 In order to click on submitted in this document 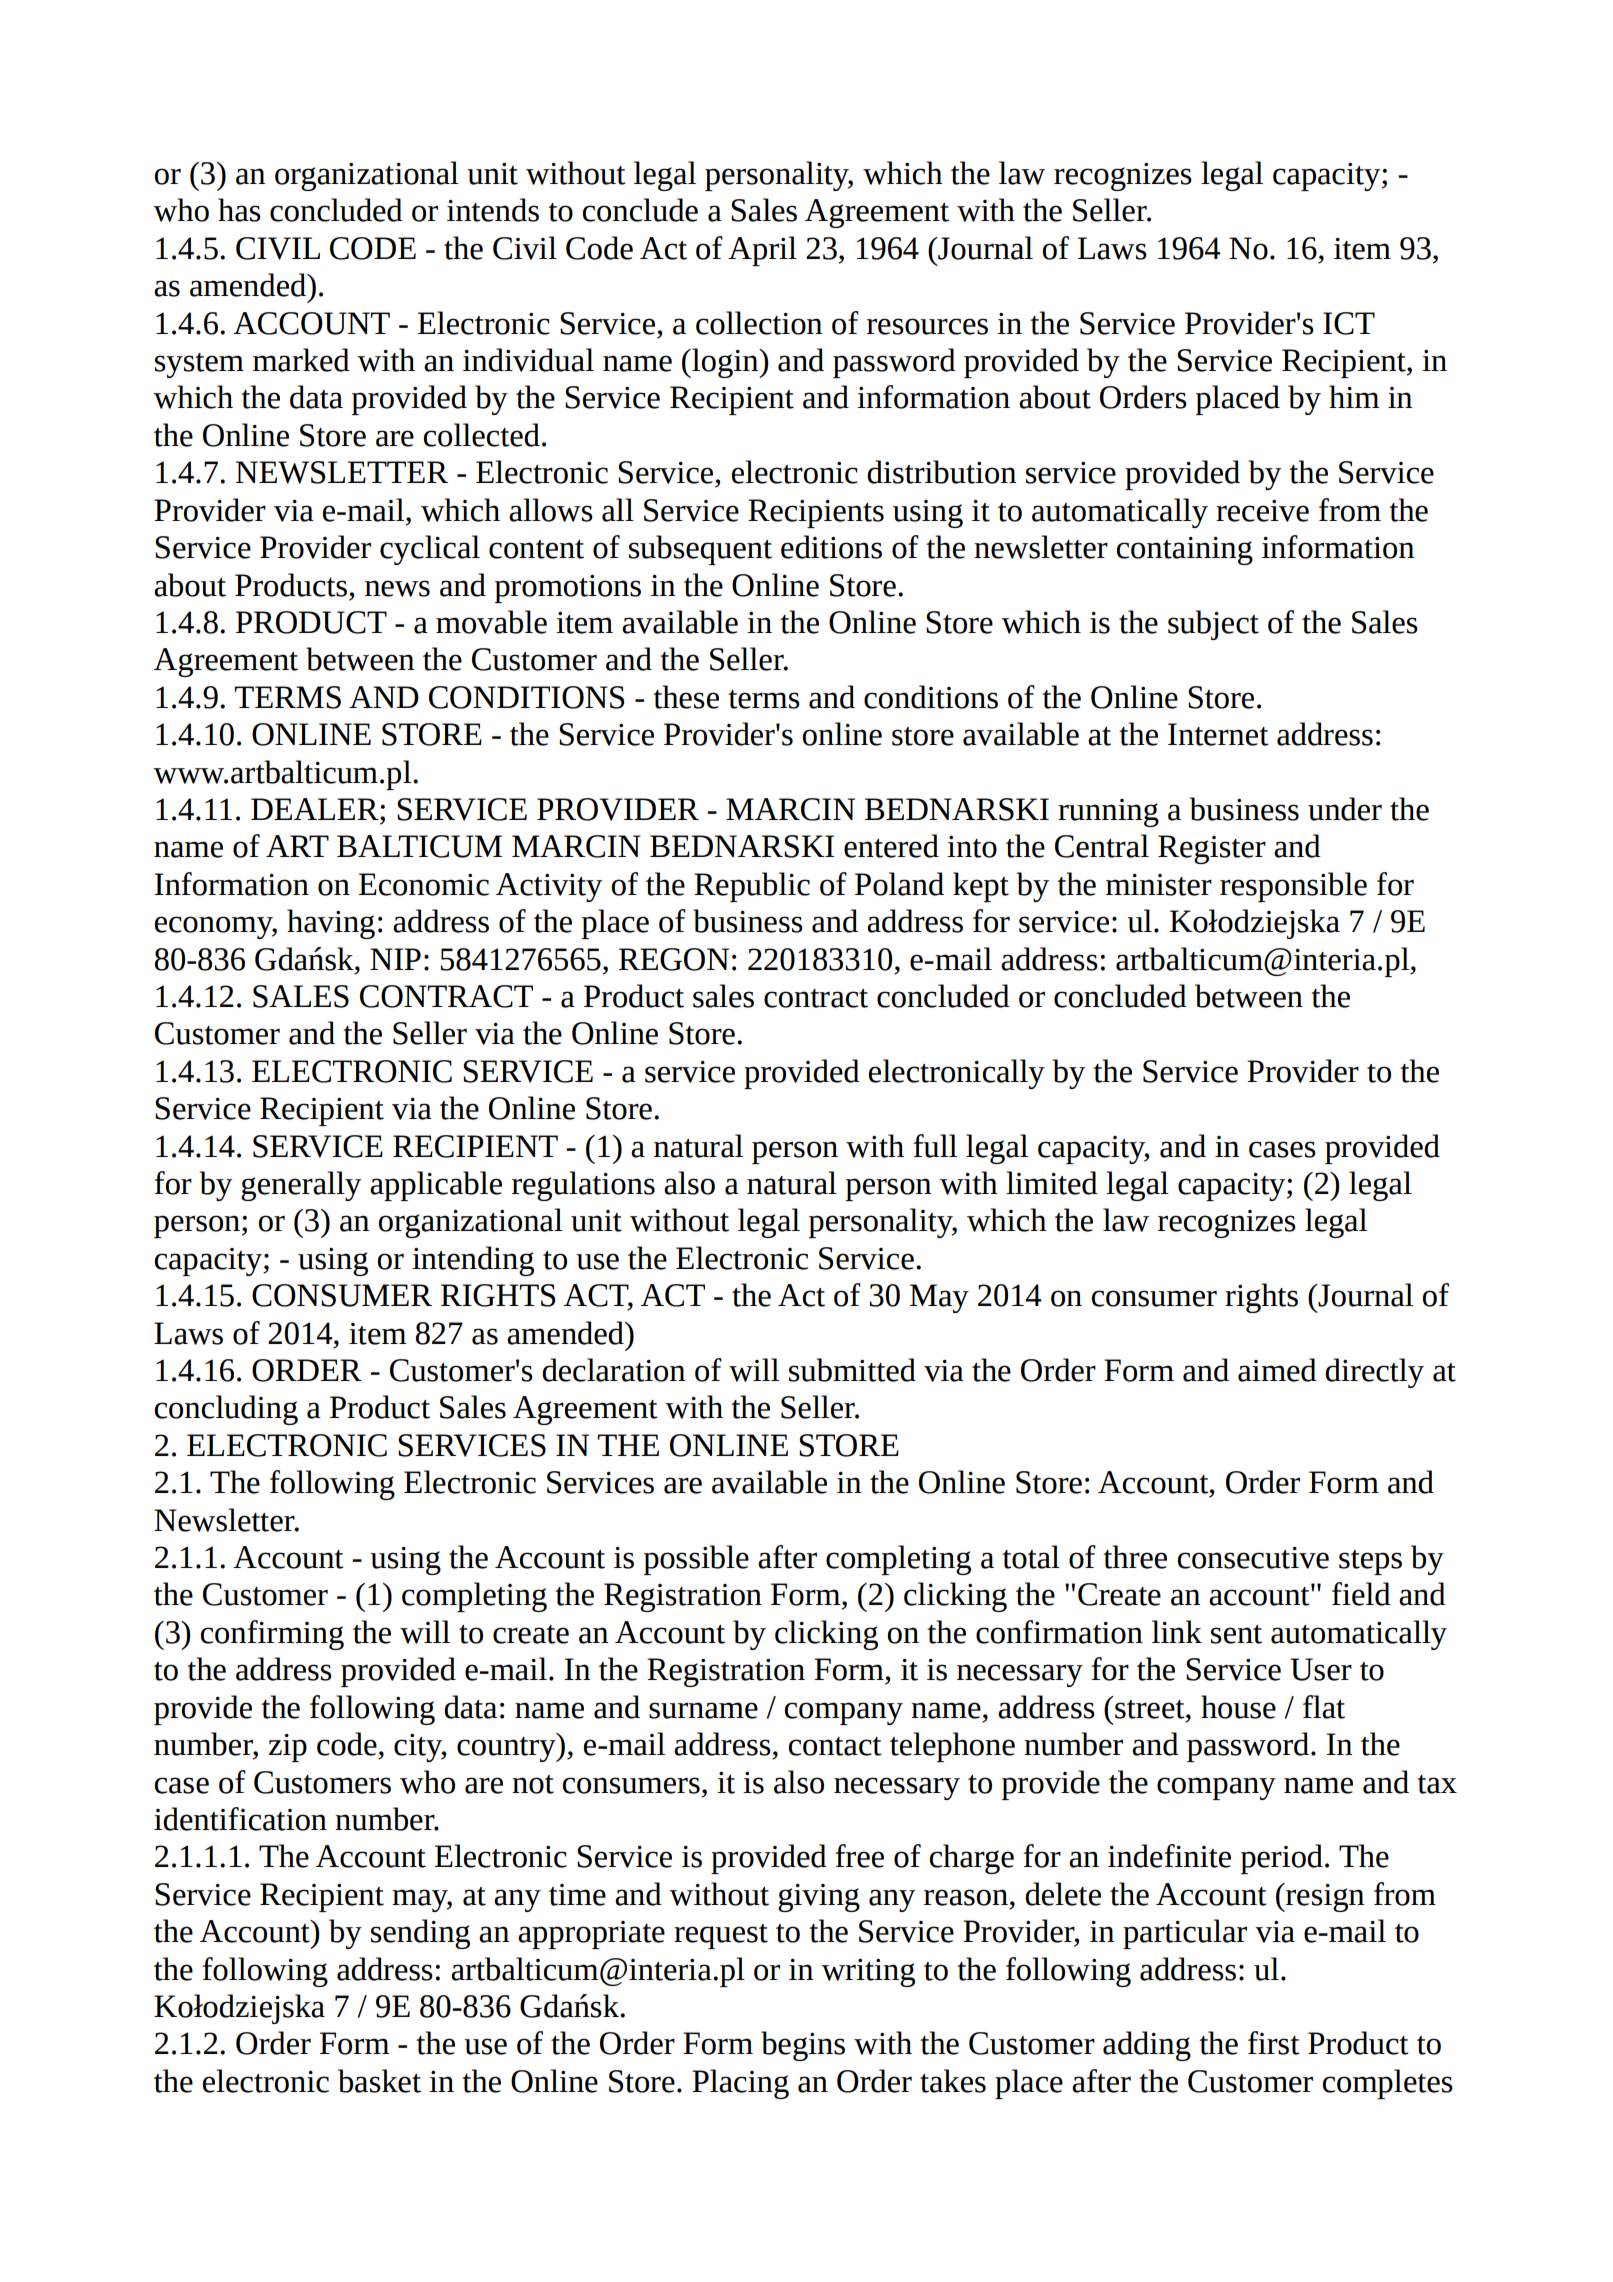, I will do `click(852, 1370)`.
